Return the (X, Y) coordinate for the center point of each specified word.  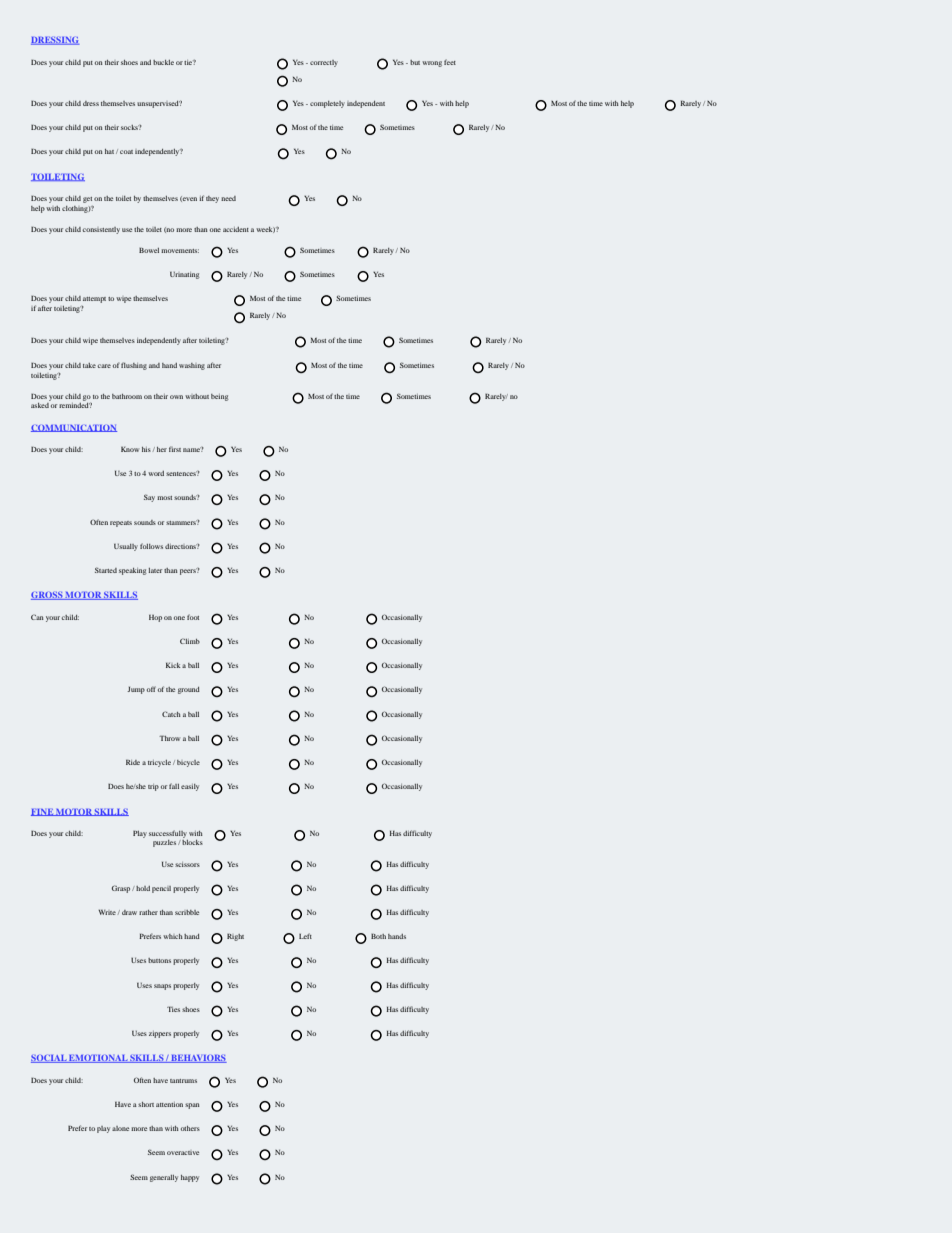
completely (327, 104)
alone (120, 1128)
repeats (121, 524)
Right (235, 937)
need (228, 198)
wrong (432, 64)
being (219, 397)
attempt (94, 300)
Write (107, 912)
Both (378, 936)
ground (189, 690)
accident (236, 229)
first (175, 449)
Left (305, 936)
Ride (133, 762)
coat (126, 152)
